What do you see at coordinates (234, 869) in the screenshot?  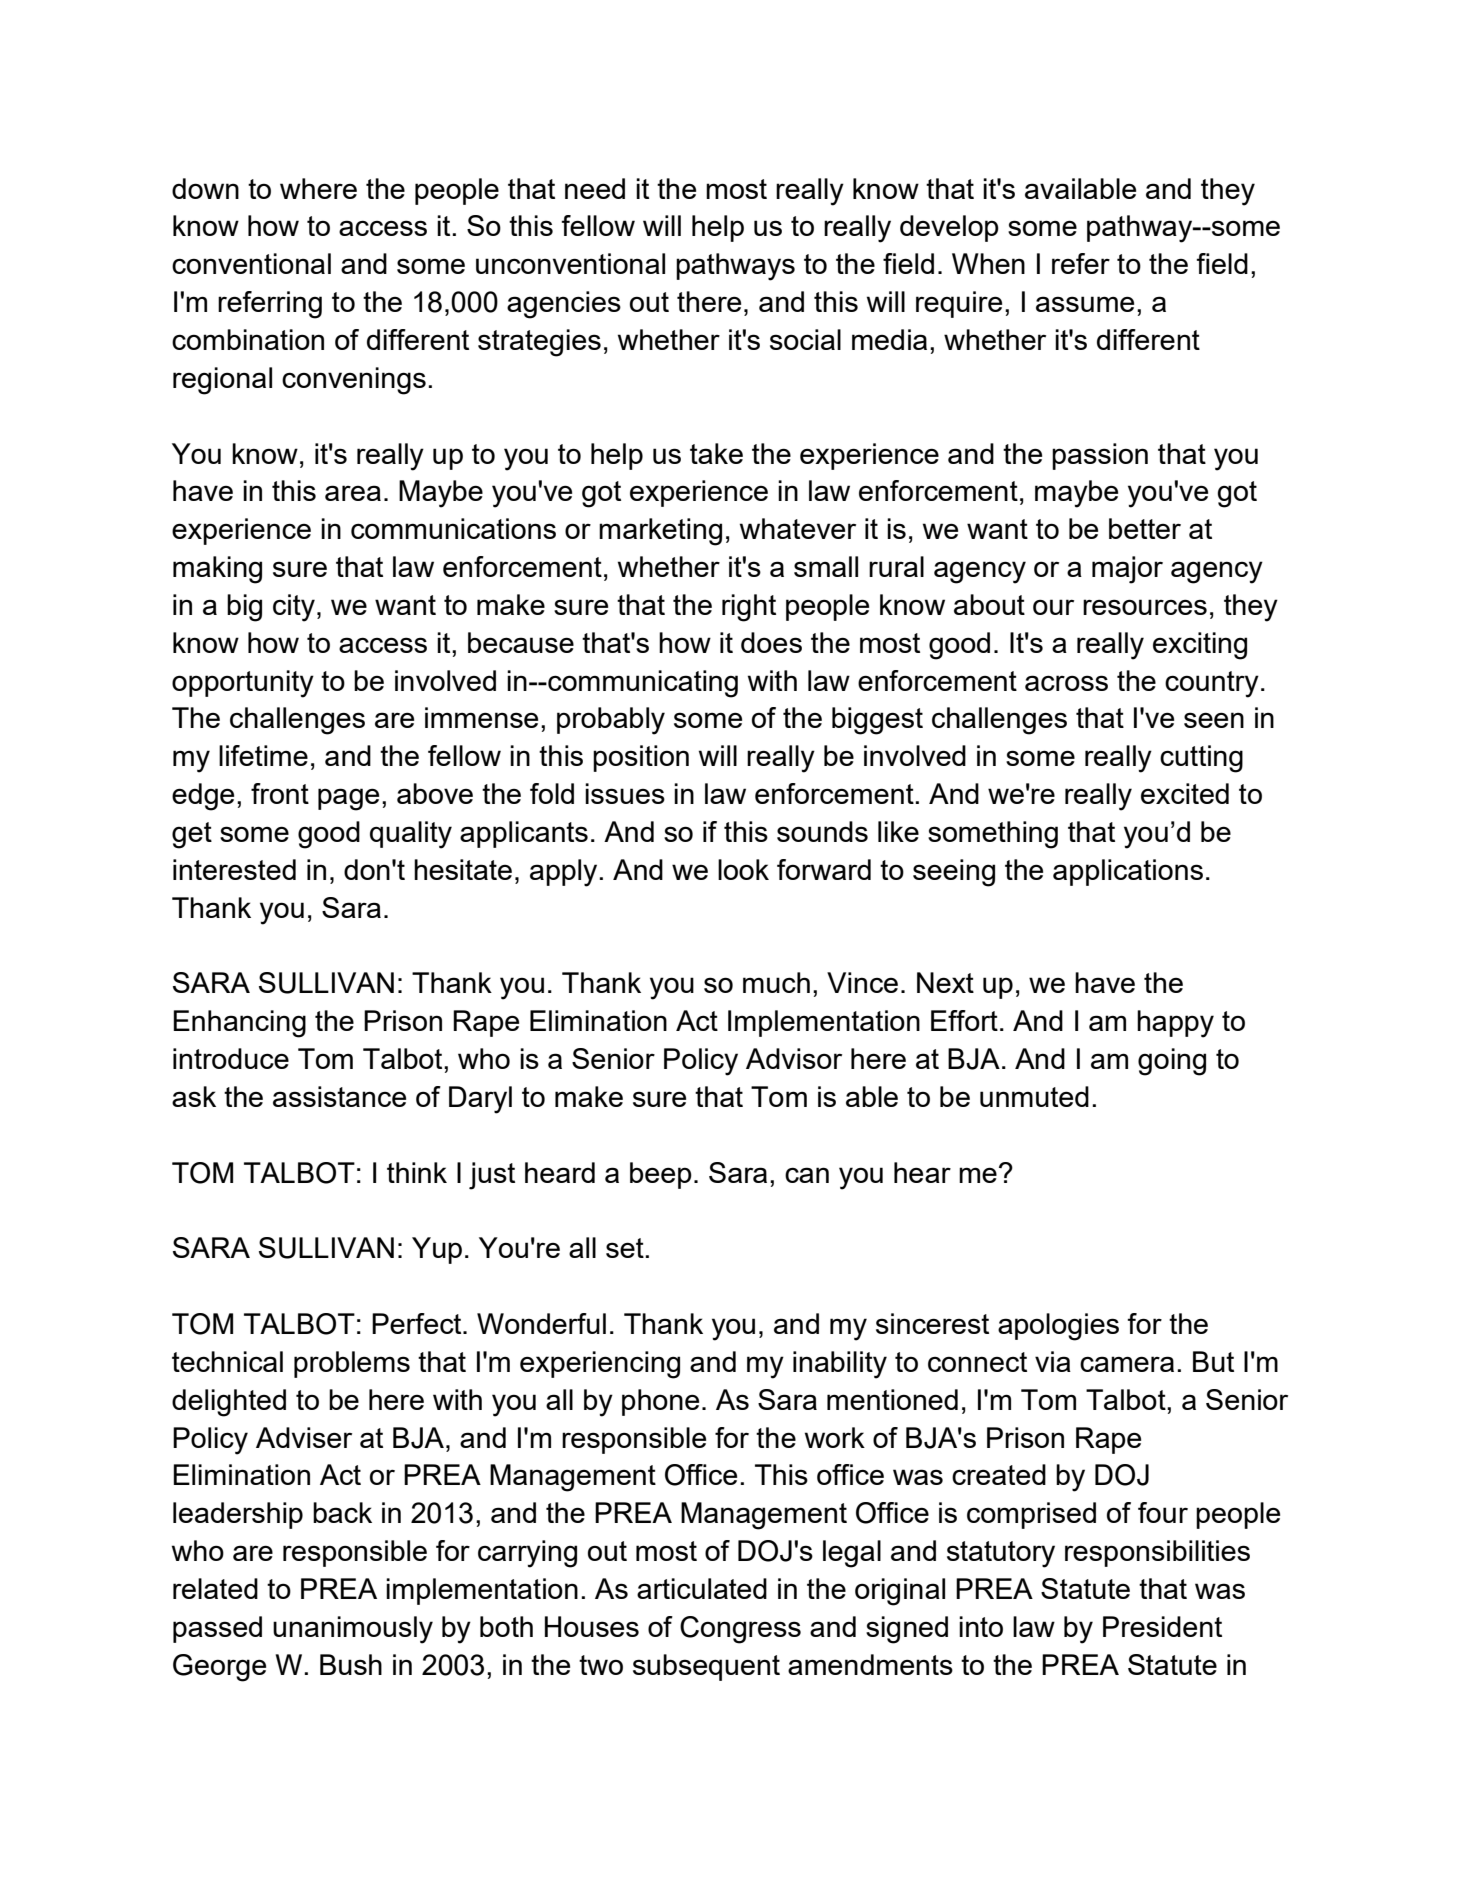 I see `interested` at bounding box center [234, 869].
